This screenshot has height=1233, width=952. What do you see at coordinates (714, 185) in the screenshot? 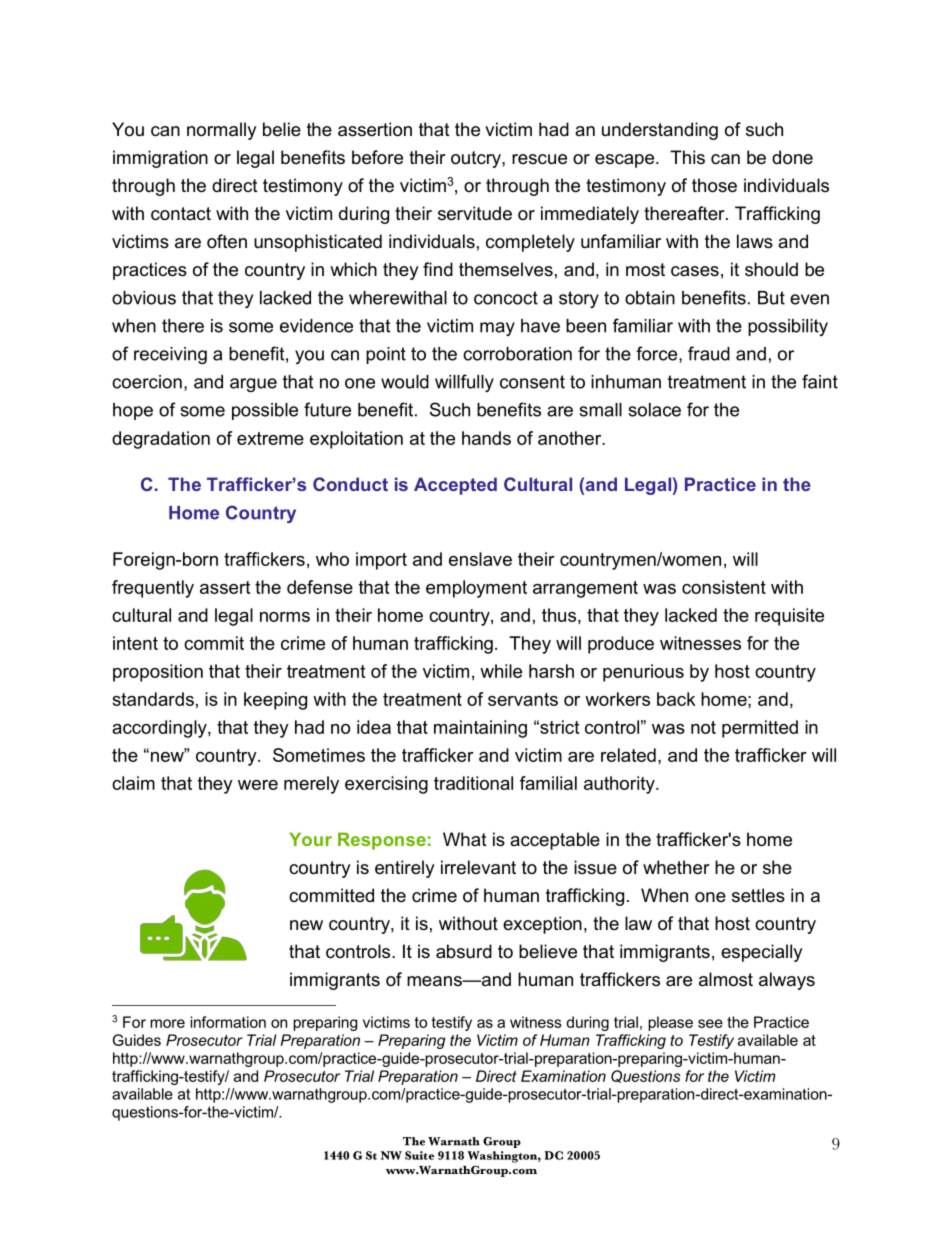
I see `those` at bounding box center [714, 185].
